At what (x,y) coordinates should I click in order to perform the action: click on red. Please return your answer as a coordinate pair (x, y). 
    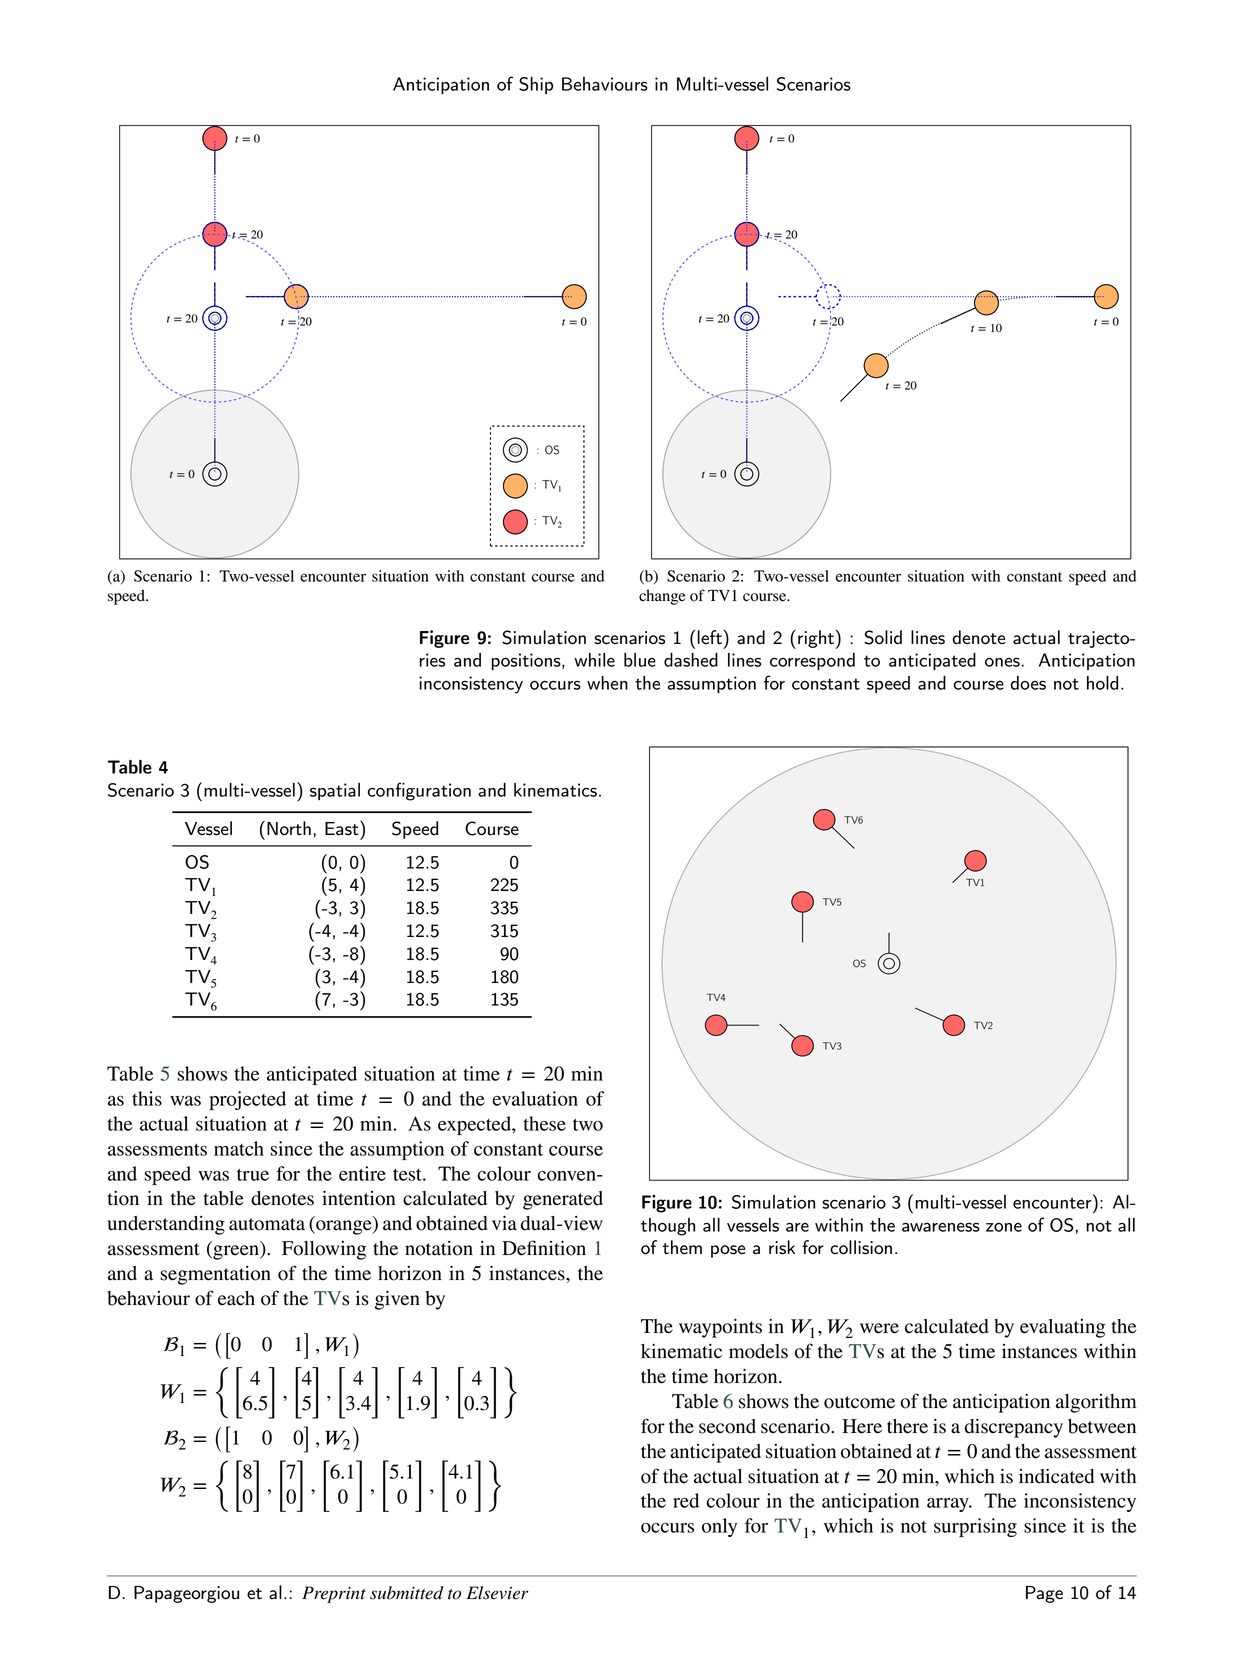
    Looking at the image, I should click on (686, 1500).
